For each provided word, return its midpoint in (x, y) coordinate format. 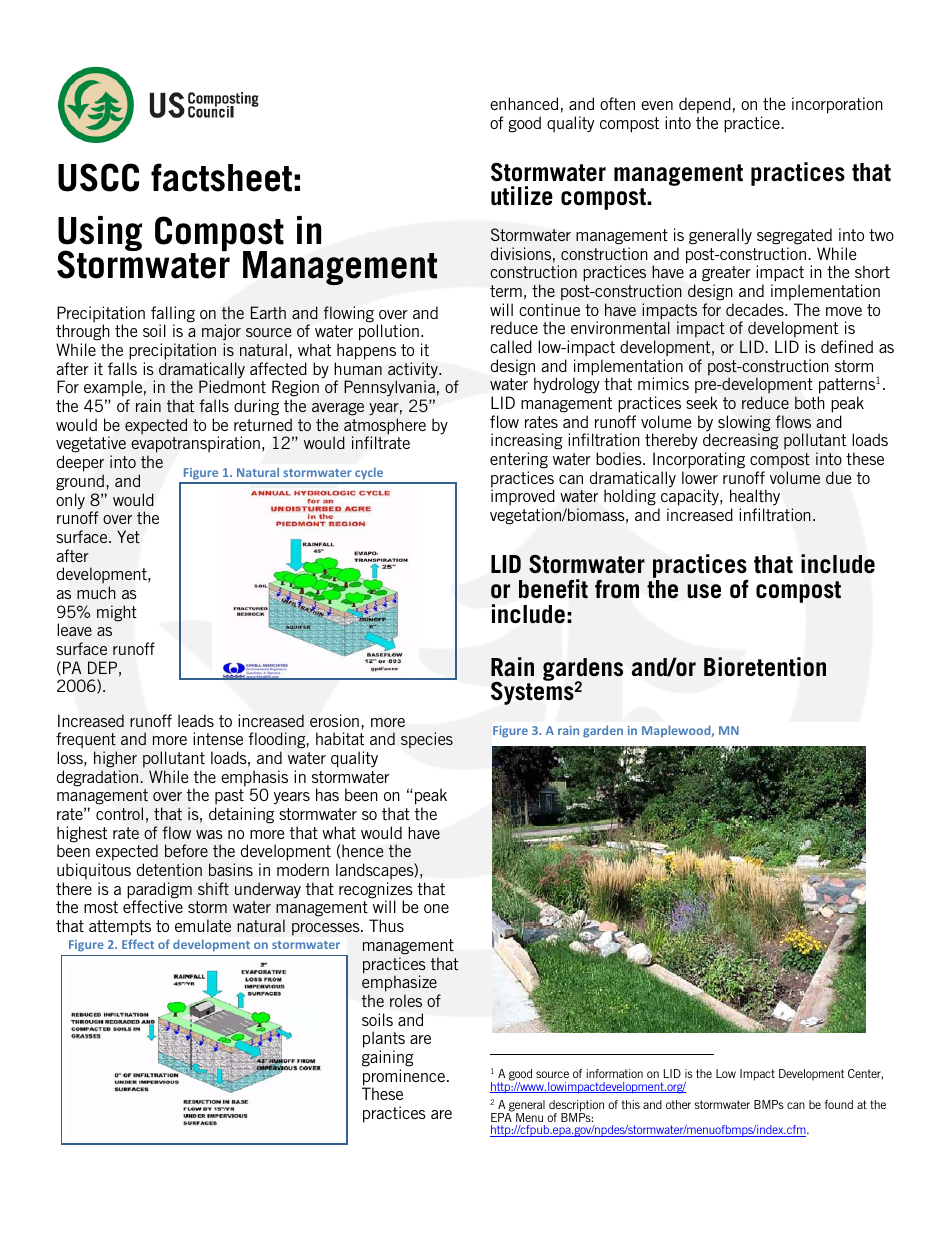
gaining (387, 1058)
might (117, 613)
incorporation (837, 105)
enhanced (524, 103)
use (704, 591)
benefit (553, 589)
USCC (98, 177)
